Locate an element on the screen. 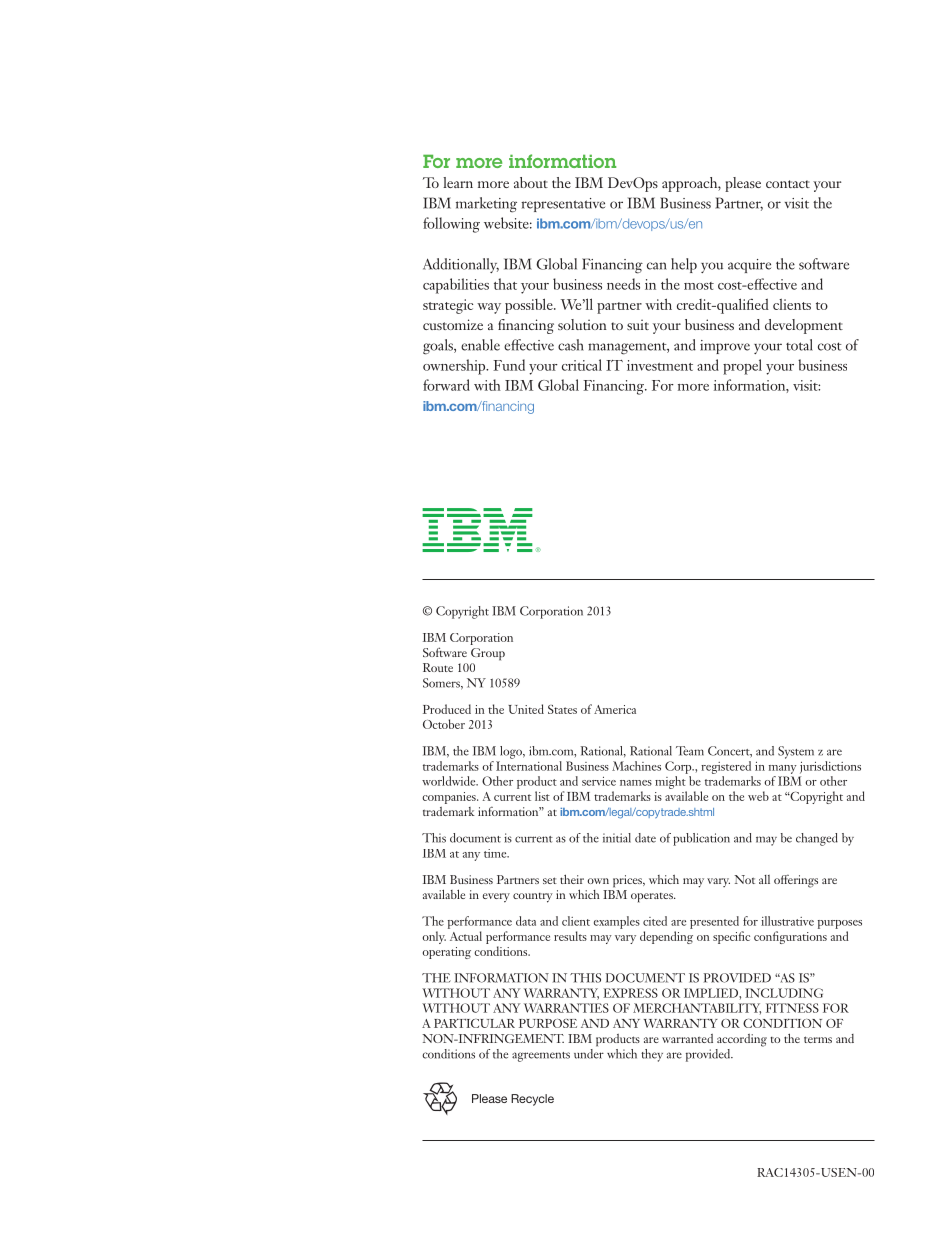 The height and width of the screenshot is (1233, 952). PARTICULAR is located at coordinates (474, 1023).
